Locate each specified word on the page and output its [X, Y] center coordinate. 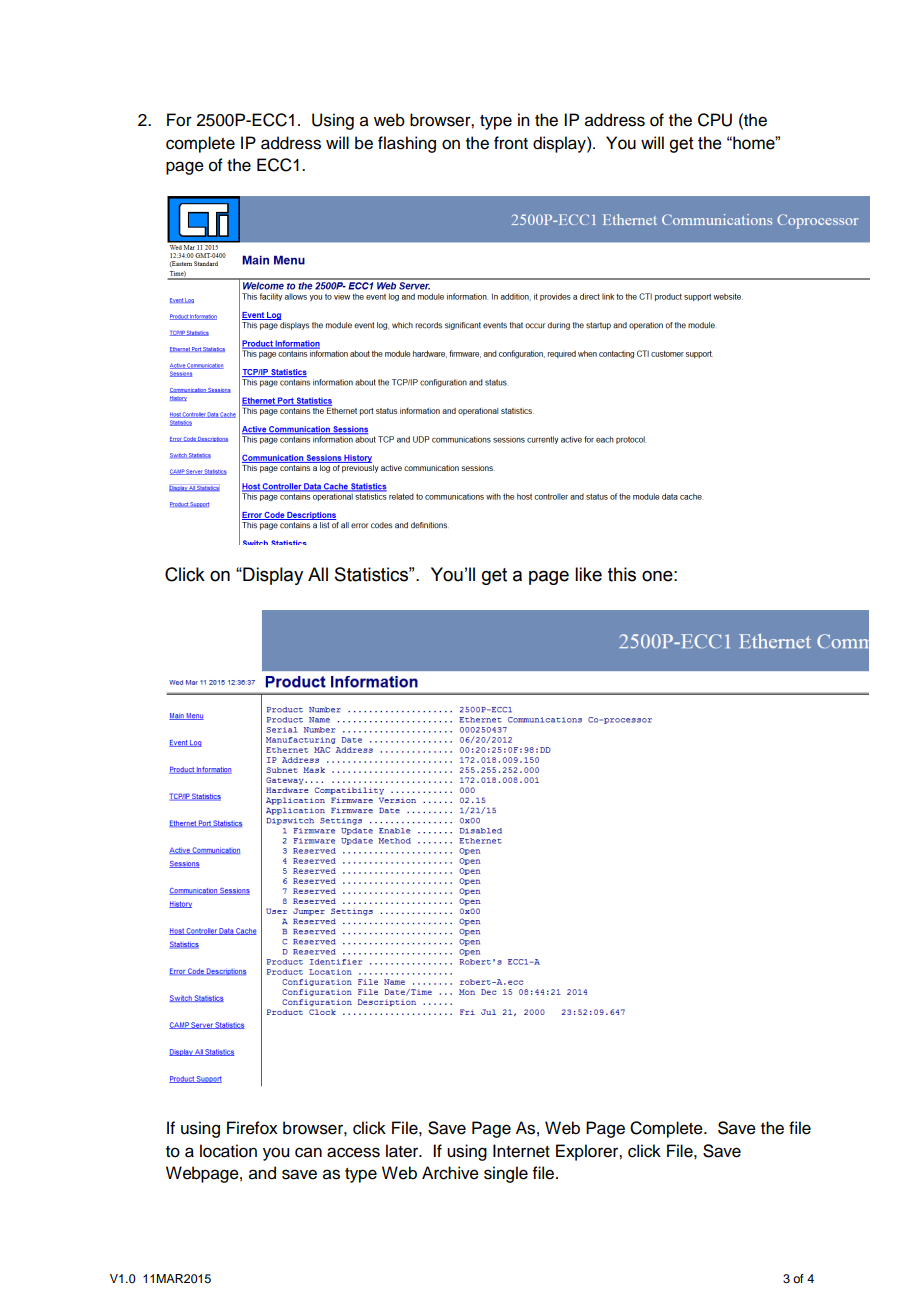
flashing [407, 144]
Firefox [252, 1128]
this [622, 574]
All [318, 574]
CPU [715, 120]
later [403, 1151]
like [588, 574]
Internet [521, 1151]
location [228, 1151]
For [179, 120]
